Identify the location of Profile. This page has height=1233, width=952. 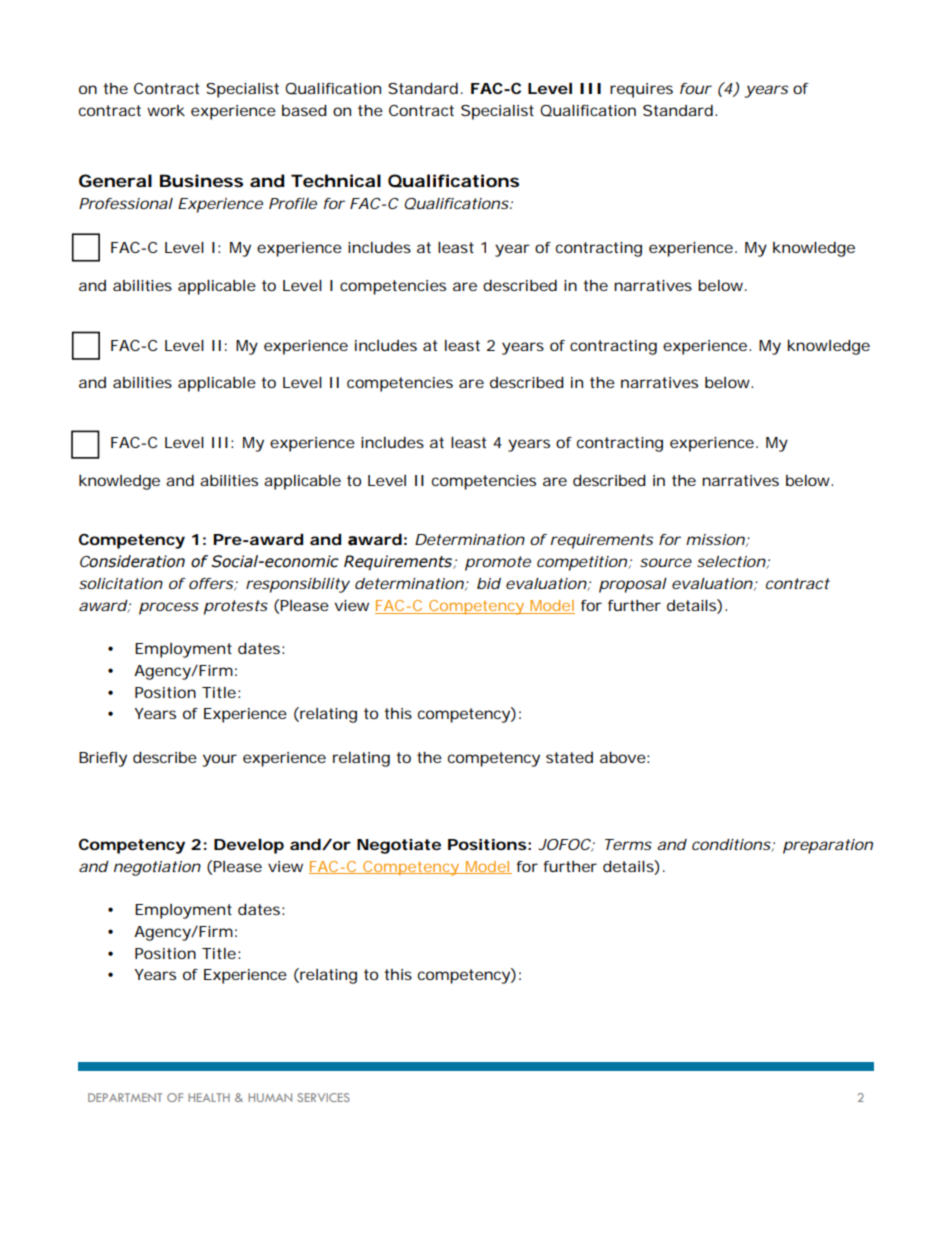
(293, 203).
